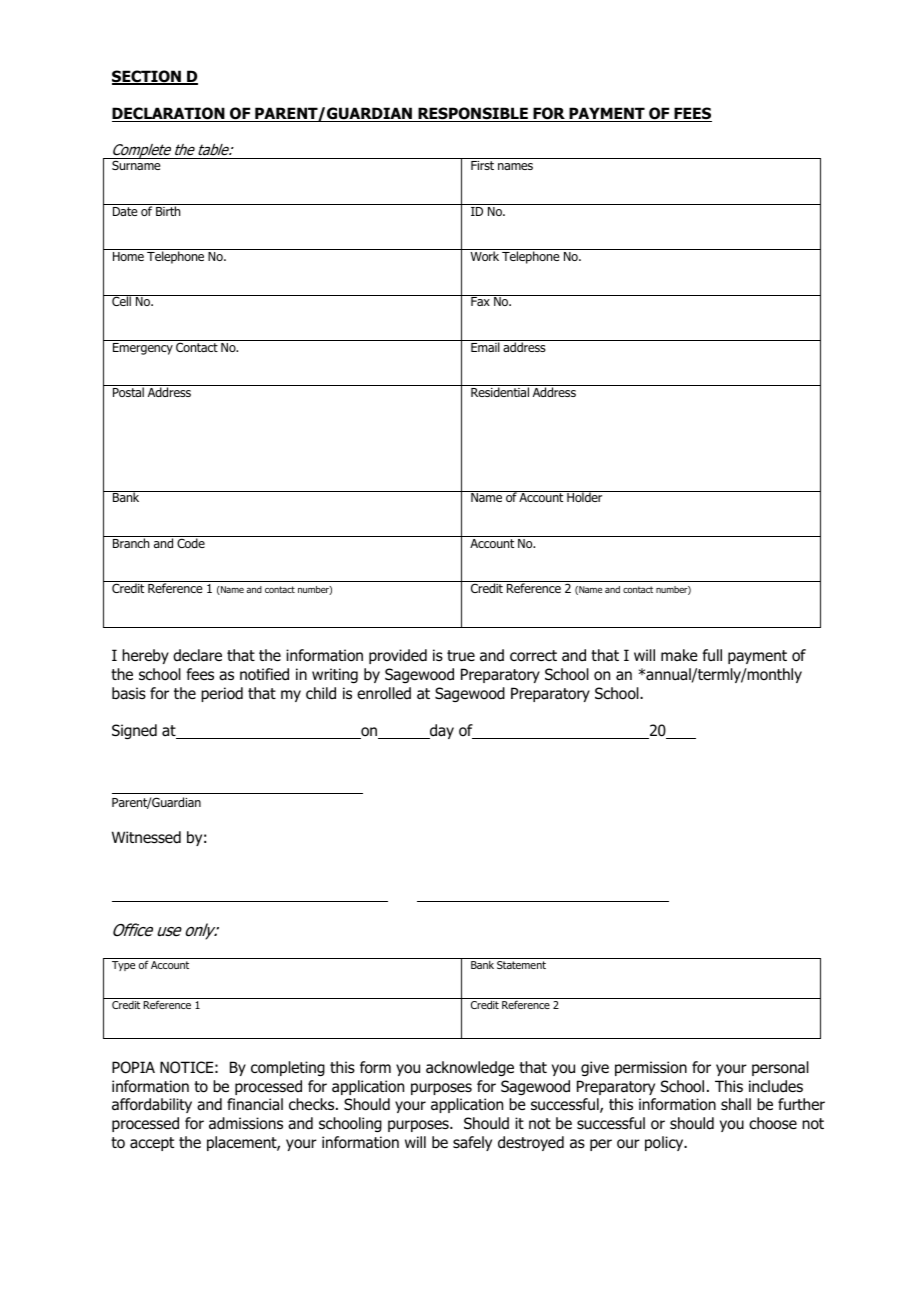  Describe the element at coordinates (169, 114) in the document. I see `DECLARATION` at that location.
